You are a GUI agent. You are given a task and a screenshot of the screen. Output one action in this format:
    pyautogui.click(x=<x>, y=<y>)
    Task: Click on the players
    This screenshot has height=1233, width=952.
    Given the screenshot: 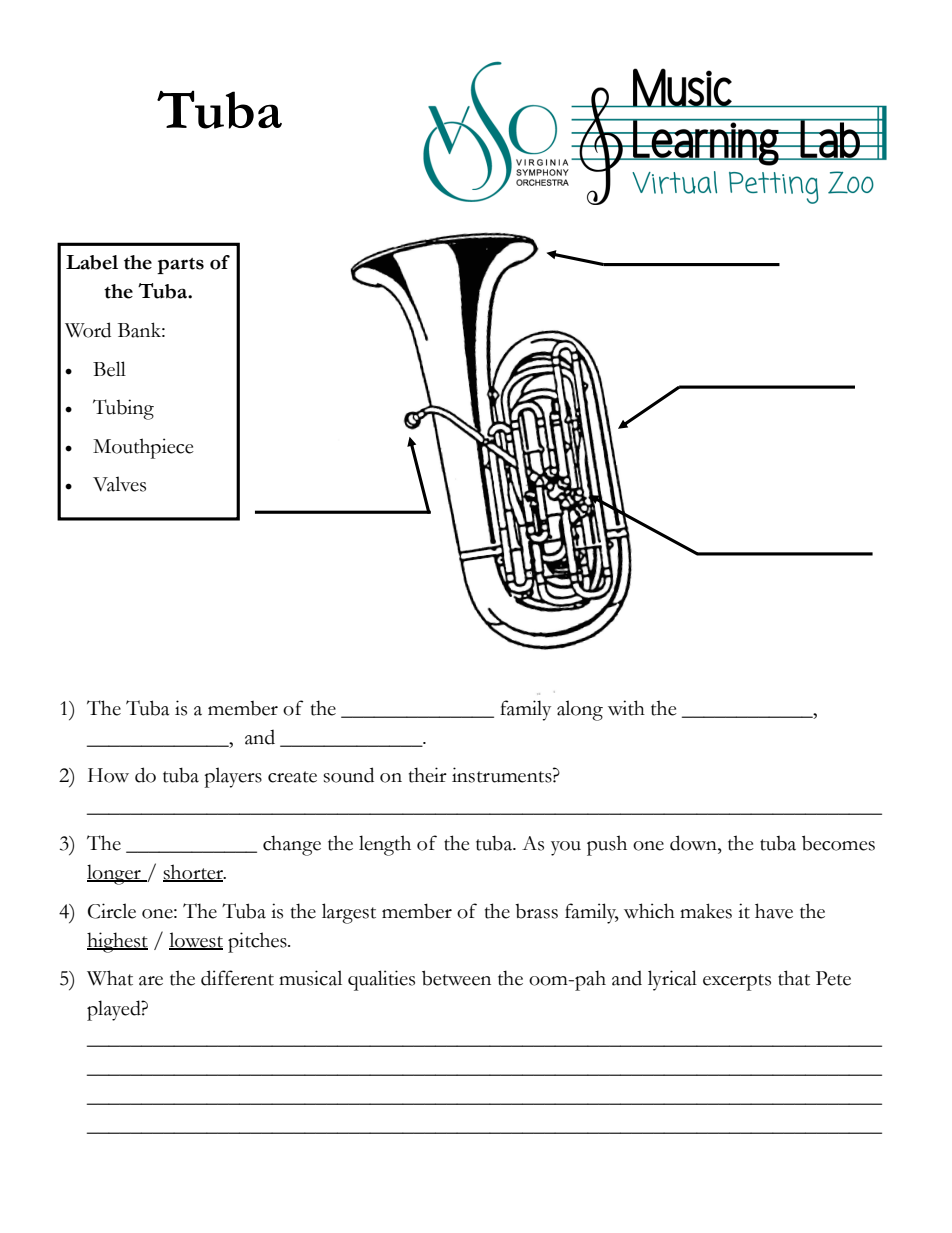 What is the action you would take?
    pyautogui.click(x=233, y=777)
